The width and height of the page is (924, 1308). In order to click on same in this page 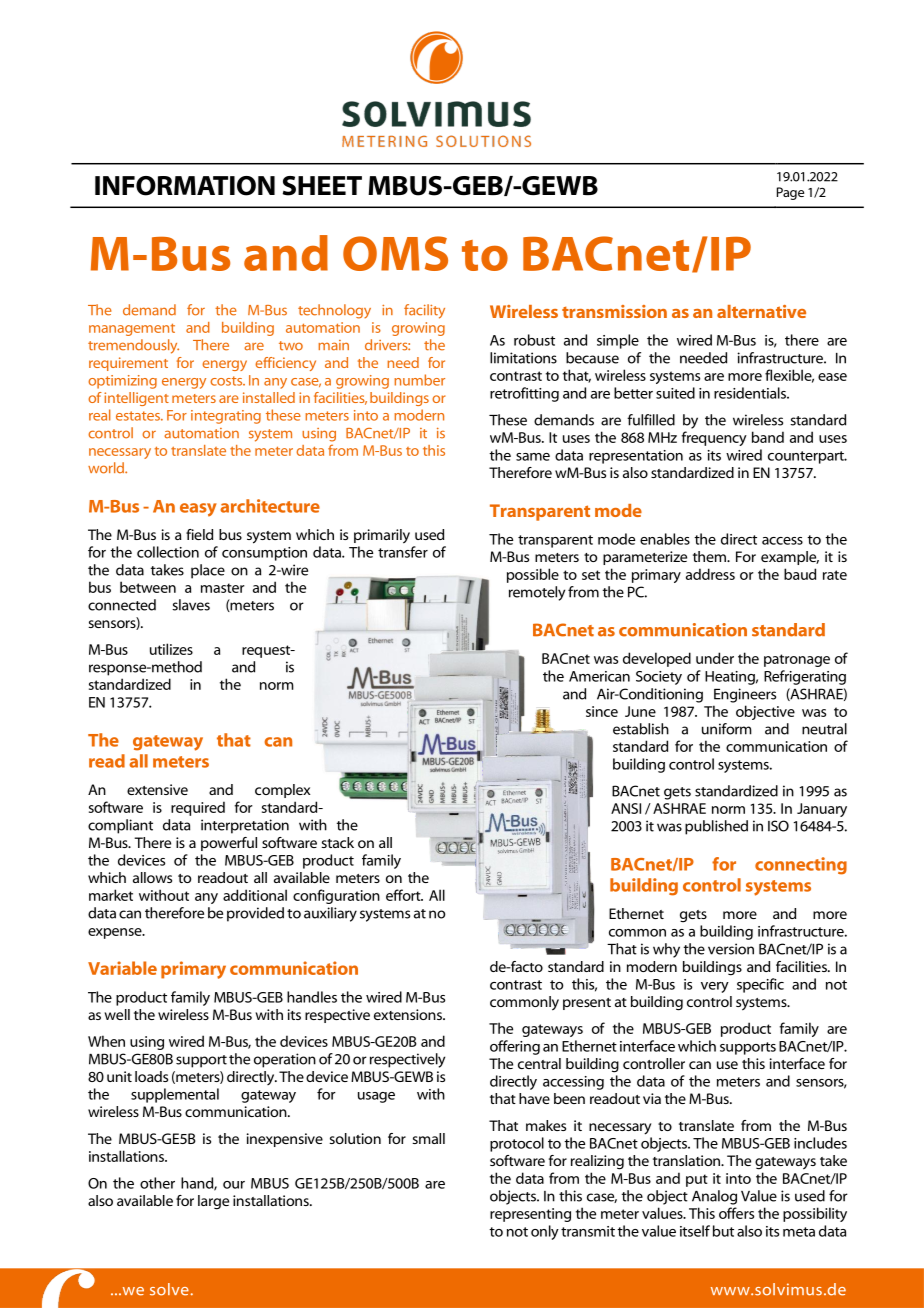, I will do `click(533, 457)`.
